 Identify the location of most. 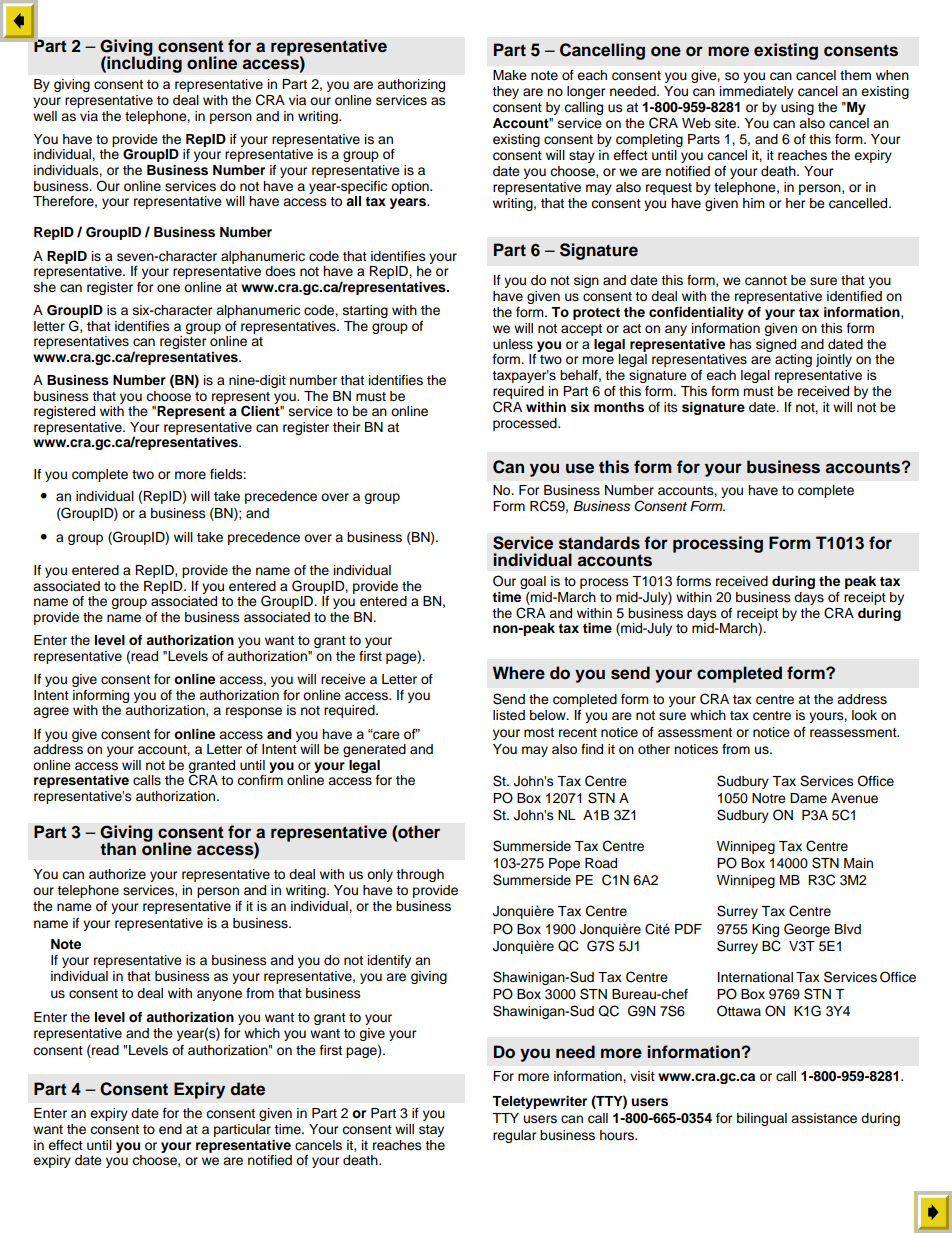
(539, 732).
